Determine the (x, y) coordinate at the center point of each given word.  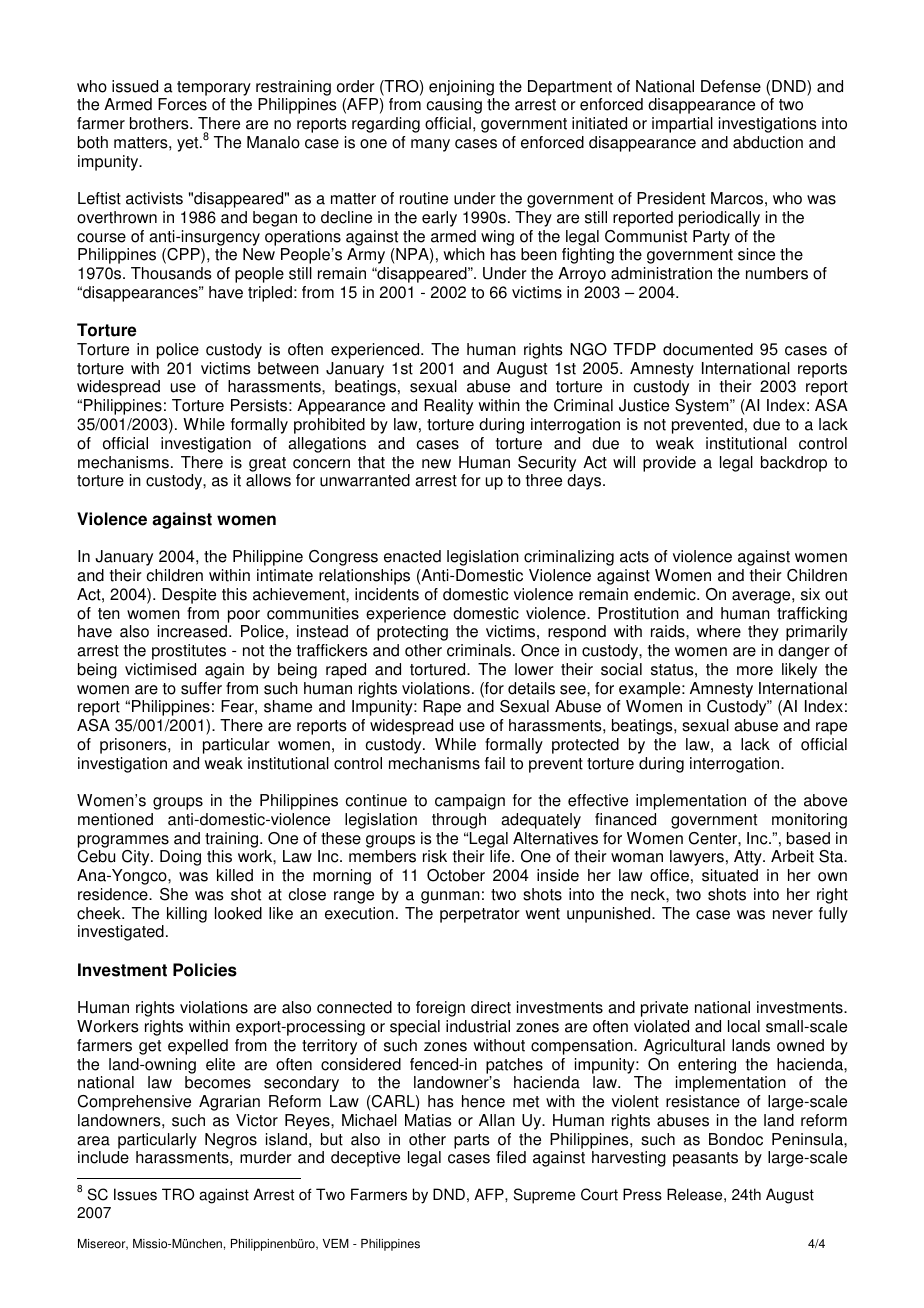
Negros (231, 1141)
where (719, 631)
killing (187, 915)
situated (730, 875)
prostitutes (189, 652)
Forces (182, 104)
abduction (768, 142)
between (288, 368)
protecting (412, 633)
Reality (448, 407)
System (703, 407)
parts (472, 1141)
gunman (450, 897)
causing (454, 106)
